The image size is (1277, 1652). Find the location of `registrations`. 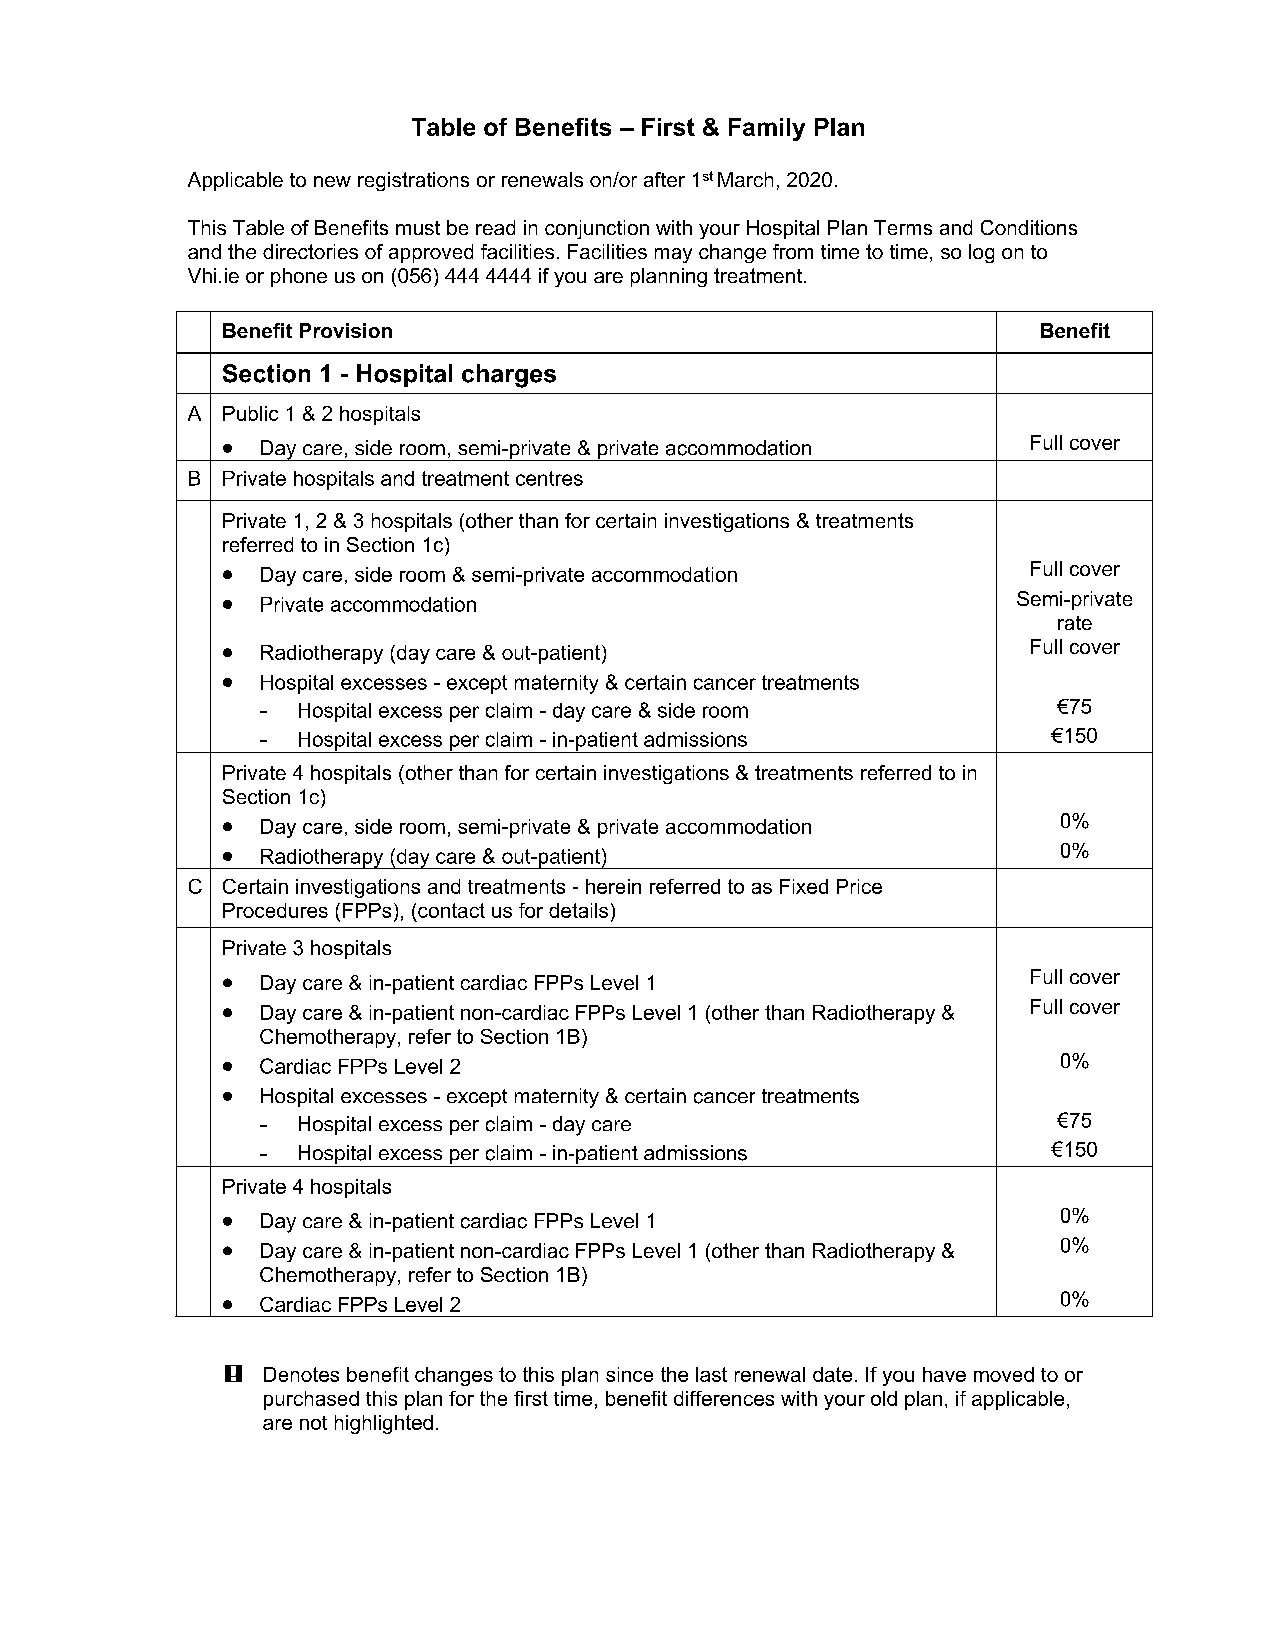

registrations is located at coordinates (413, 181).
